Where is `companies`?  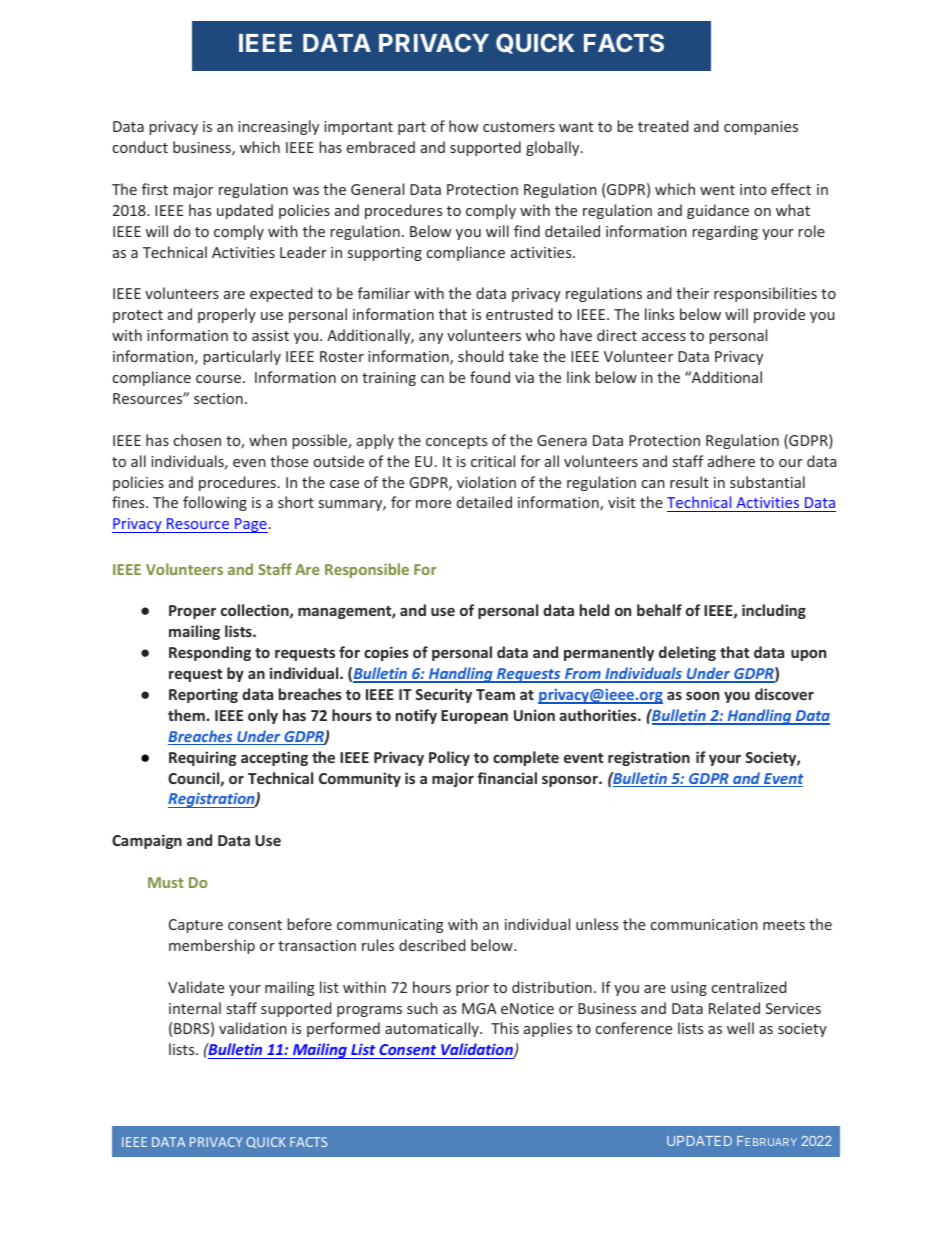
companies is located at coordinates (761, 128).
